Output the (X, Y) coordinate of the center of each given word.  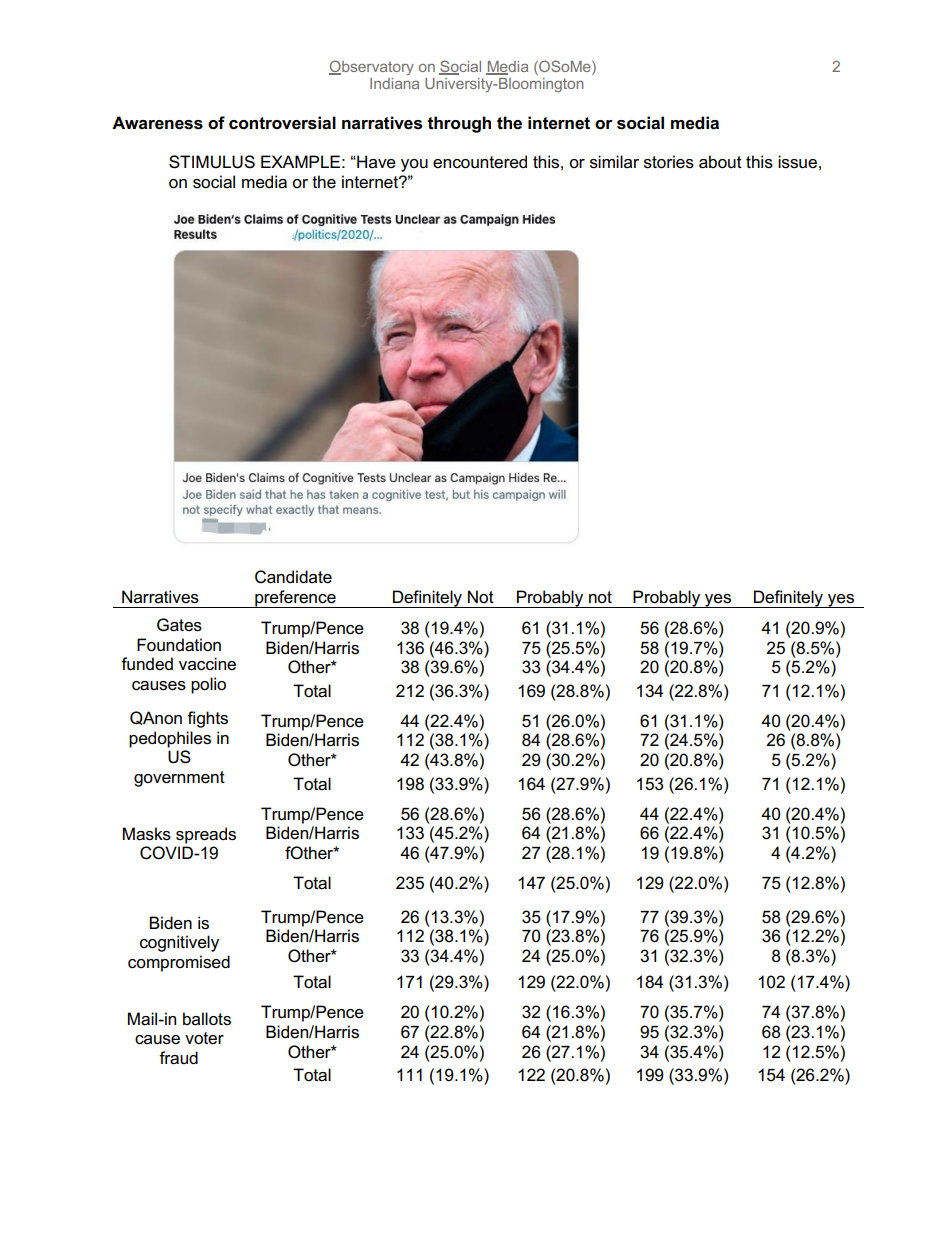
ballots (207, 1019)
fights (207, 719)
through (459, 124)
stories (669, 162)
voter (204, 1038)
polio (208, 685)
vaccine (207, 664)
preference (295, 599)
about (720, 162)
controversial (282, 123)
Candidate (293, 577)
